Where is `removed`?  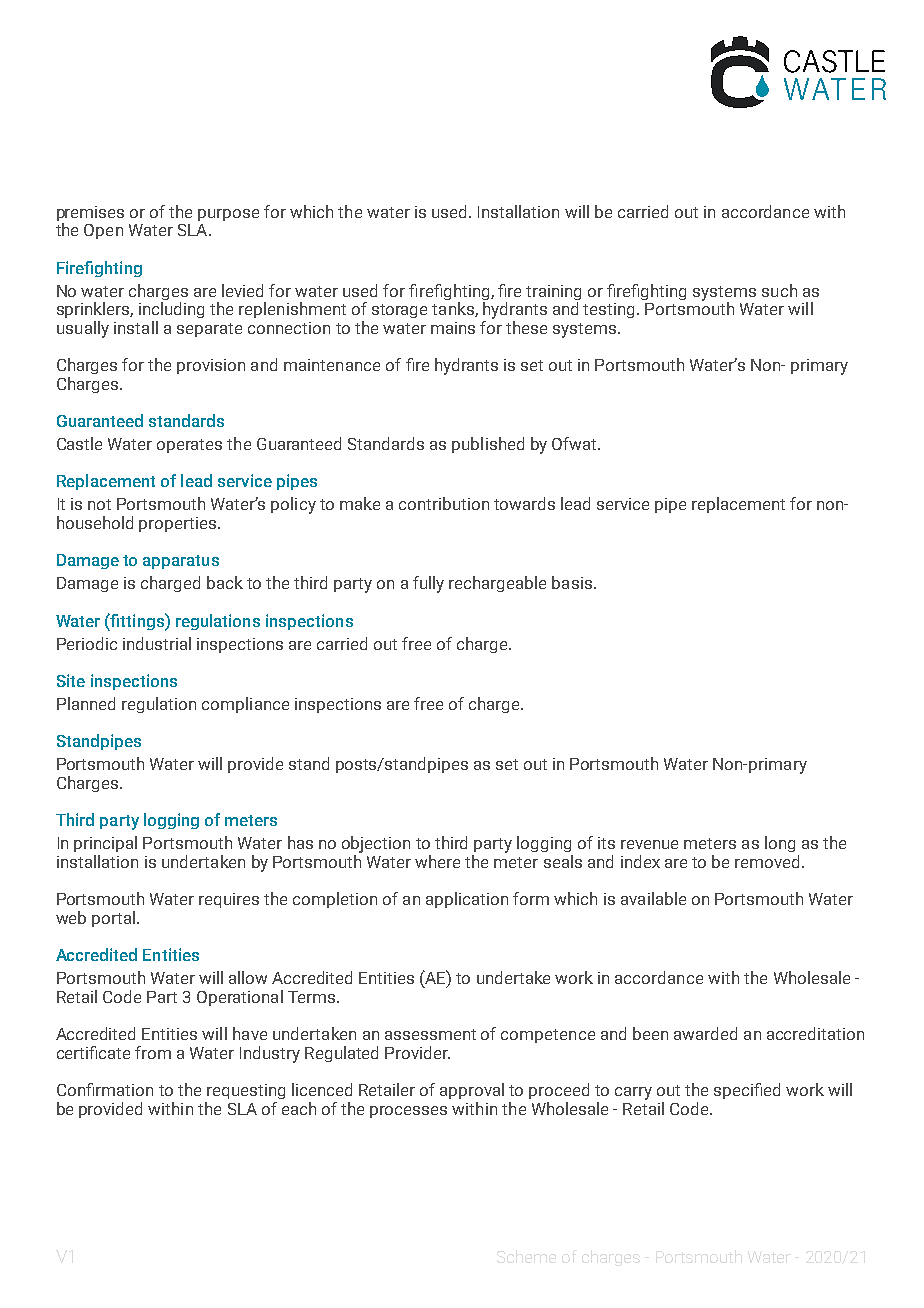
removed is located at coordinates (767, 861).
